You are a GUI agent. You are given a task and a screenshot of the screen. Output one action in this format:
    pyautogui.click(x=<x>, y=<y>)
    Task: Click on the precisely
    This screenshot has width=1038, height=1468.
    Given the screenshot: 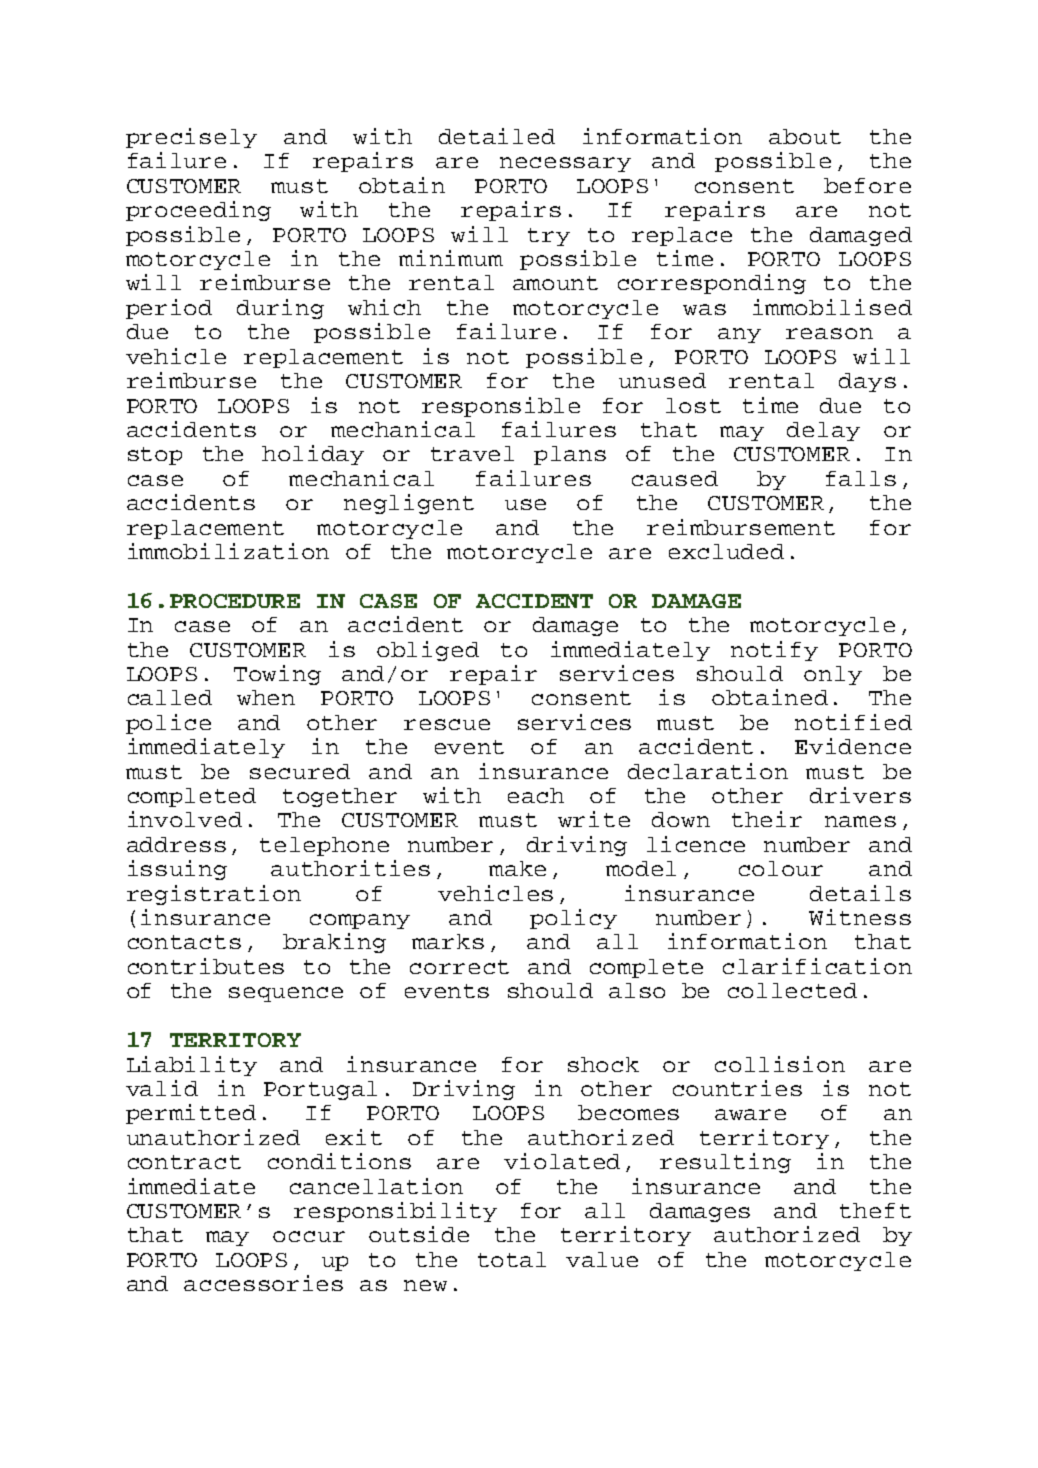 What is the action you would take?
    pyautogui.click(x=191, y=138)
